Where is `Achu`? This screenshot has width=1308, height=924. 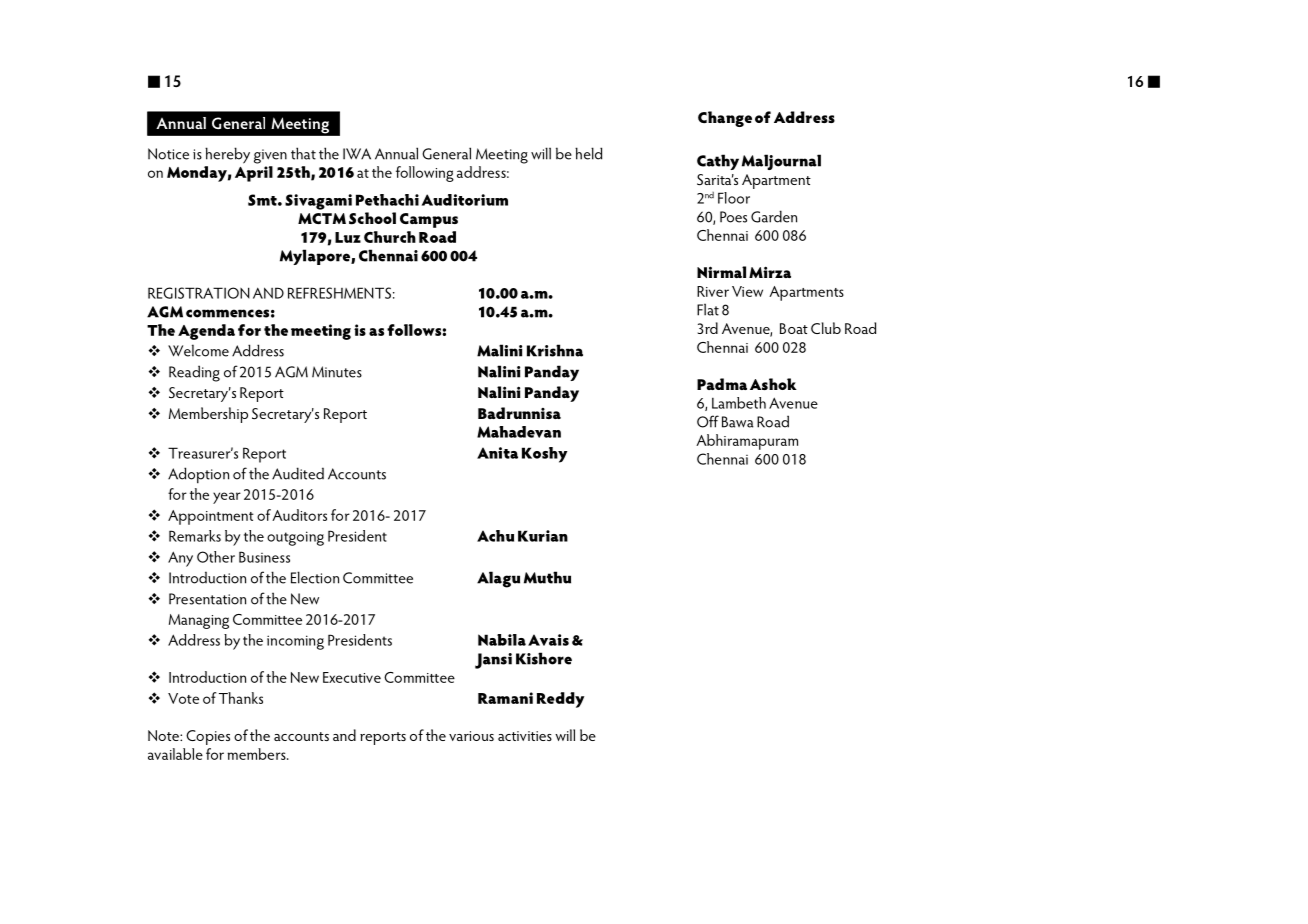
Achu is located at coordinates (495, 536).
